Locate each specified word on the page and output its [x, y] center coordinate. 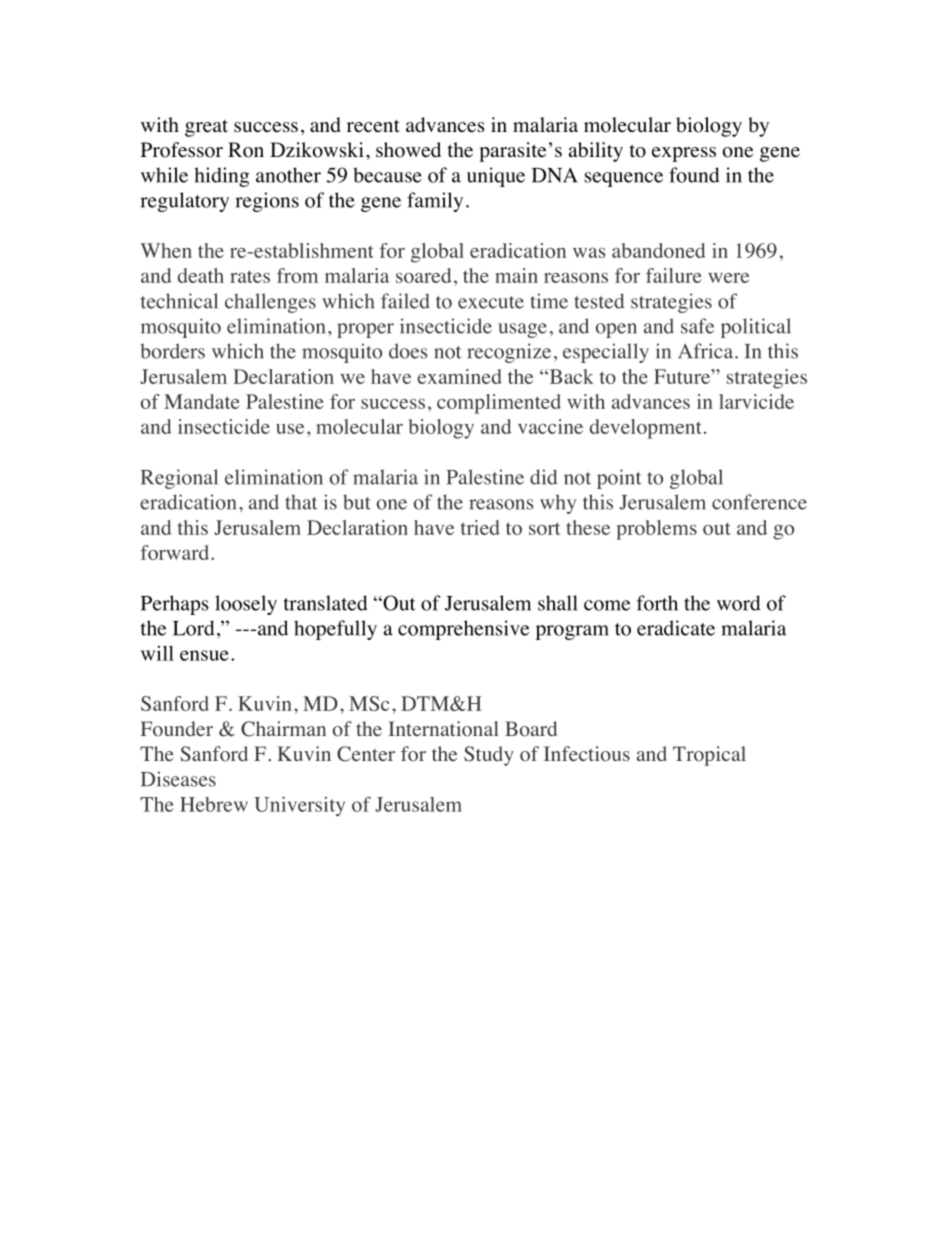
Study [489, 756]
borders [172, 351]
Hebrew [214, 804]
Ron [246, 150]
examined [459, 376]
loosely [246, 605]
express [684, 154]
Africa [705, 351]
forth [657, 603]
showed [408, 150]
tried [480, 527]
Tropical [709, 756]
